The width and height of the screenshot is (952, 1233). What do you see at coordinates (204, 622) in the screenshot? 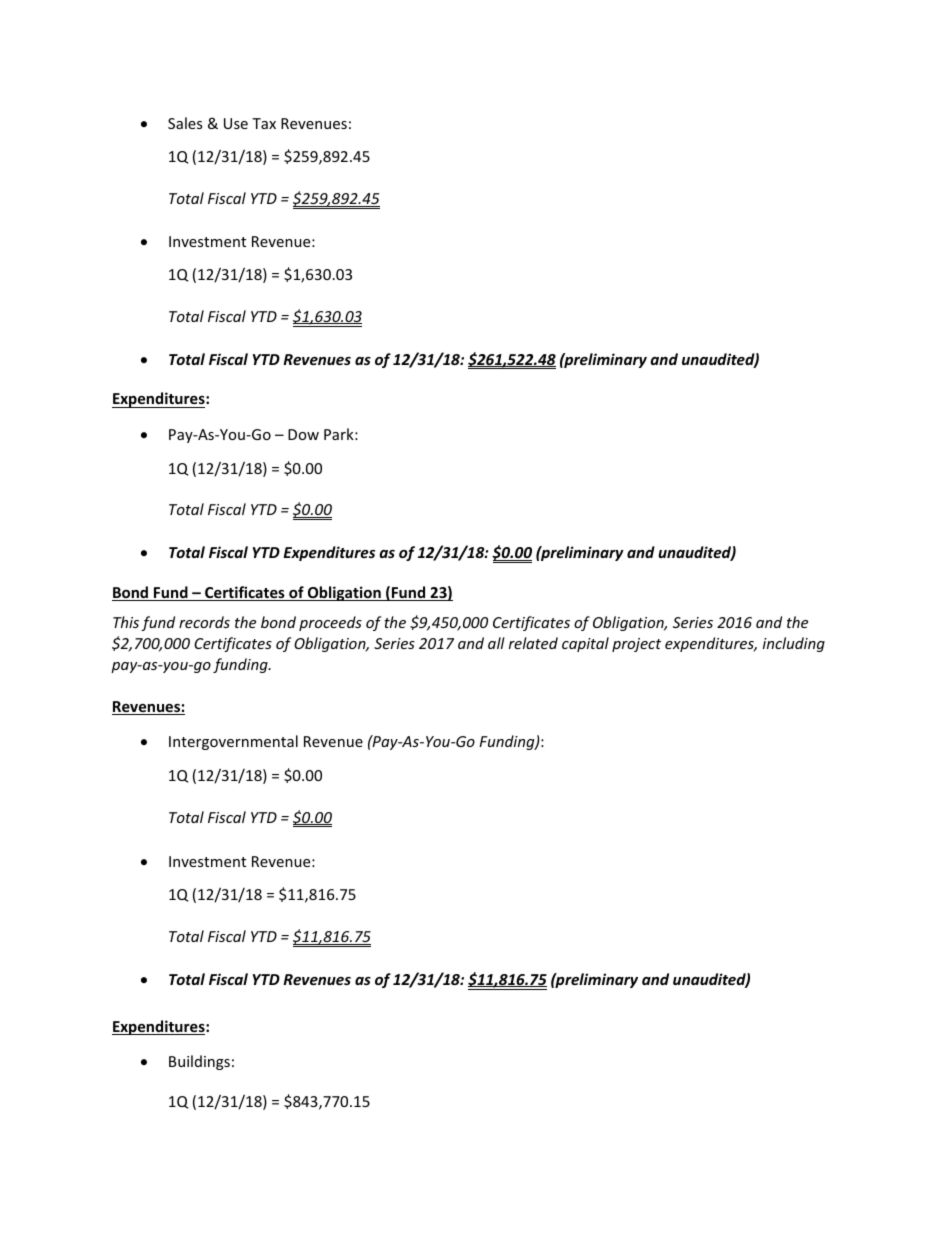
I see `records` at bounding box center [204, 622].
